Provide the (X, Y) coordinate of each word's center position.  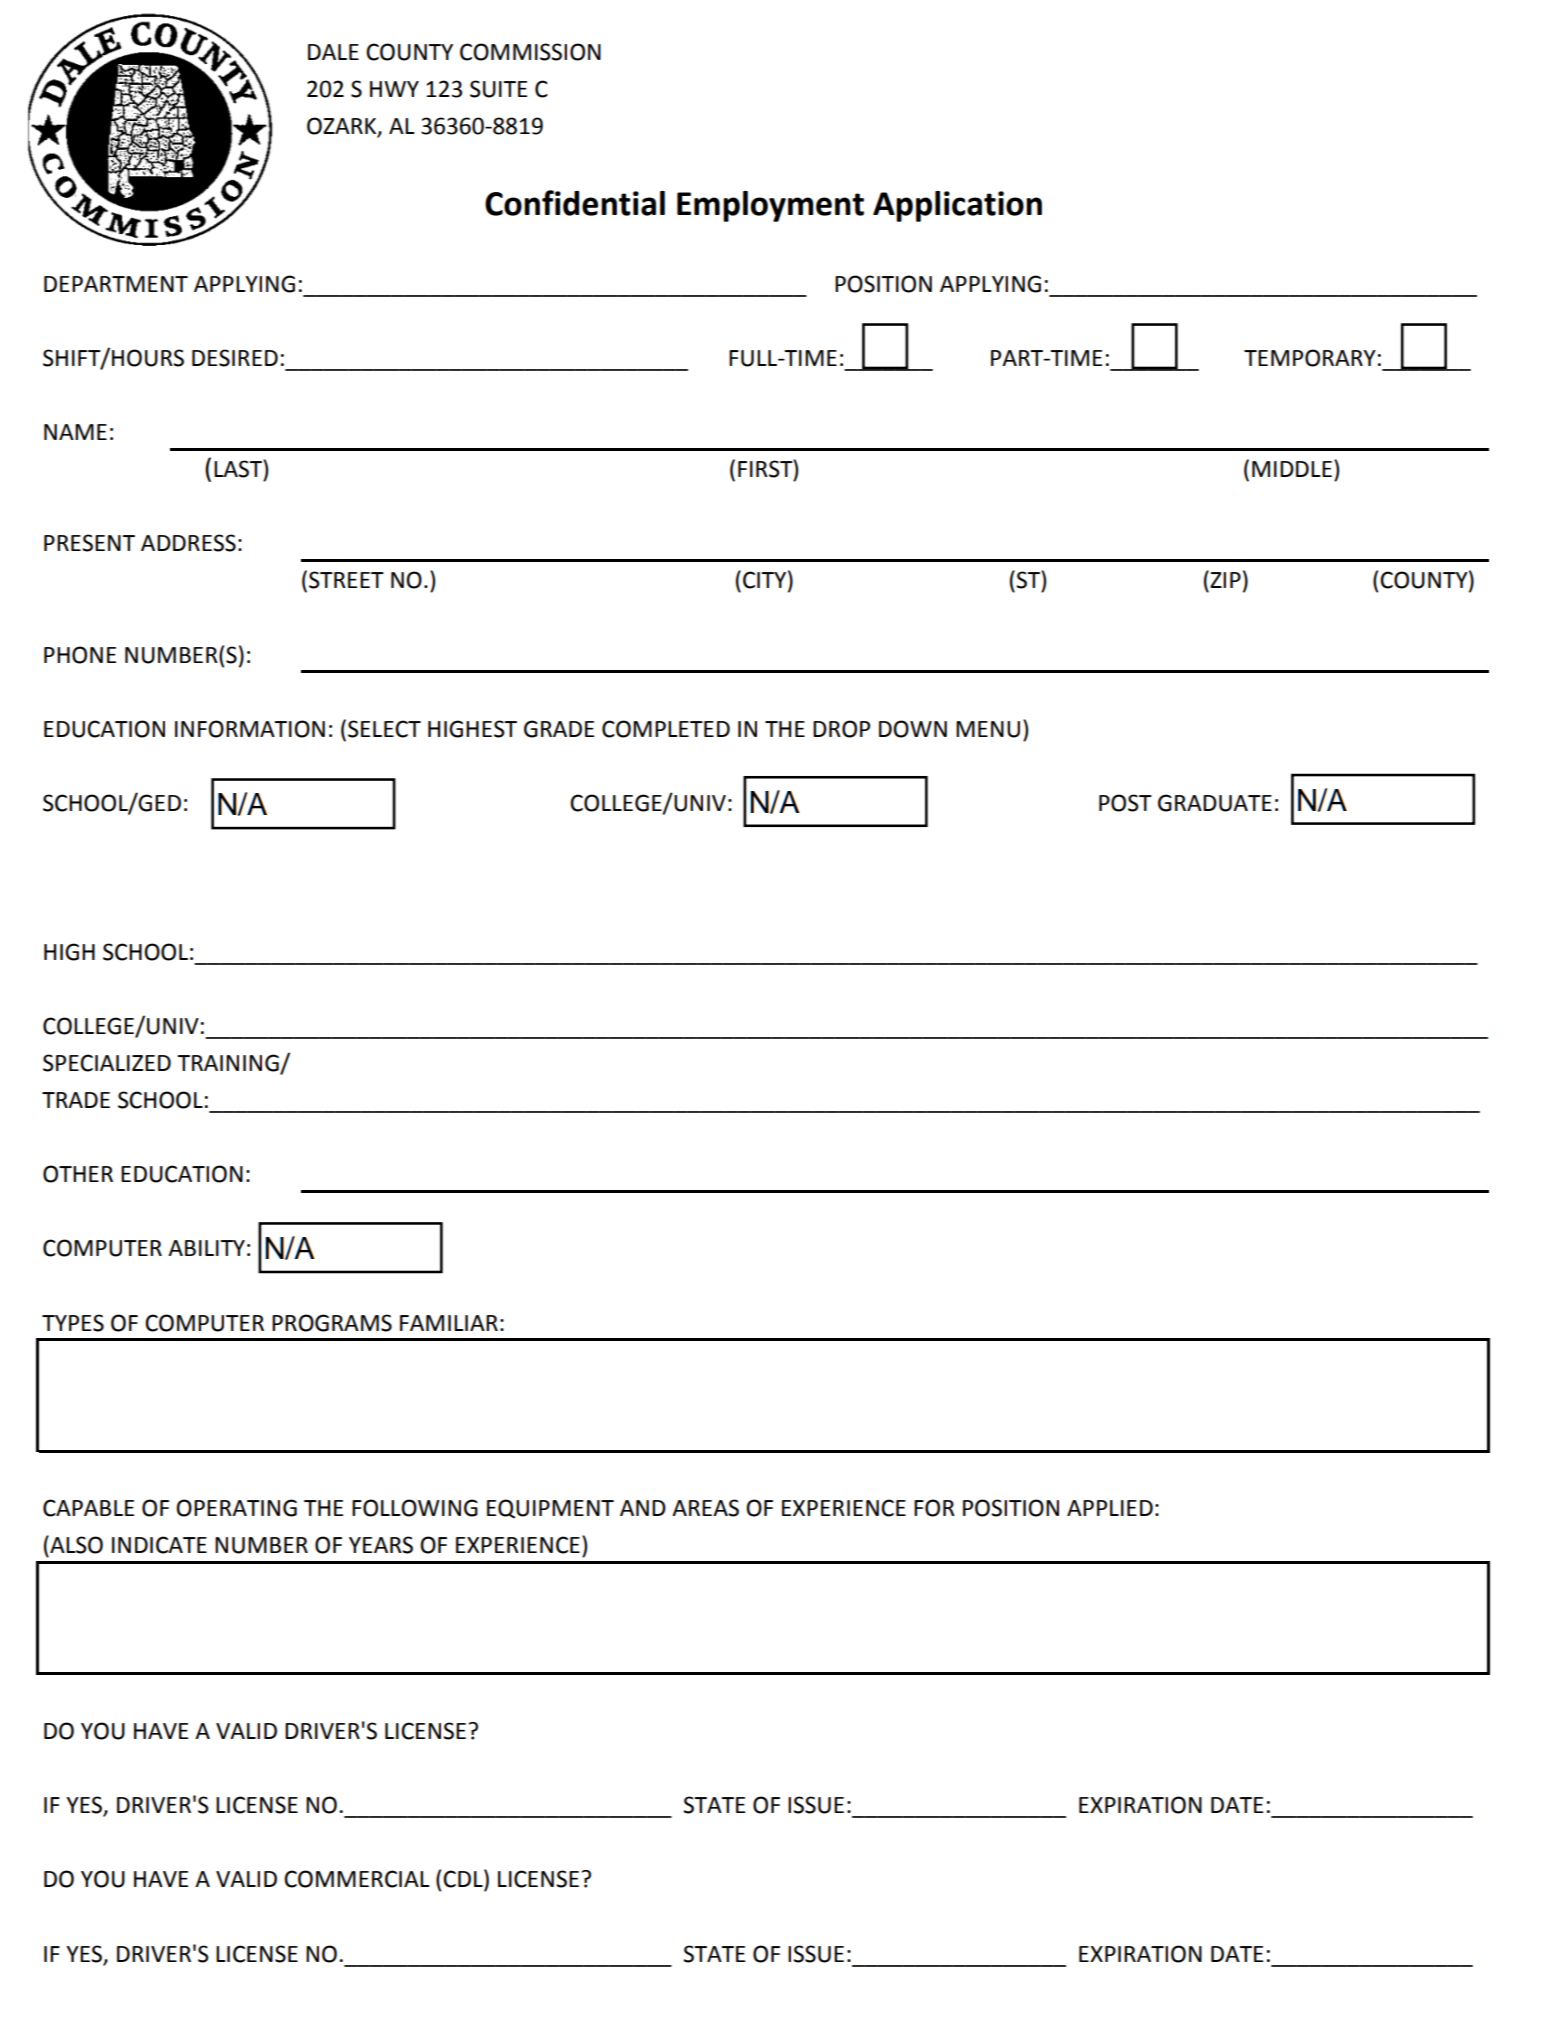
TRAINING (229, 1064)
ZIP (1224, 579)
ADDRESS (188, 543)
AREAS (705, 1508)
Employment (770, 206)
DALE (333, 52)
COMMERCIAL (357, 1879)
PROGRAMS (332, 1323)
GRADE (559, 729)
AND (643, 1508)
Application (957, 206)
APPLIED (1110, 1508)
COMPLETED (666, 729)
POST (1125, 803)
